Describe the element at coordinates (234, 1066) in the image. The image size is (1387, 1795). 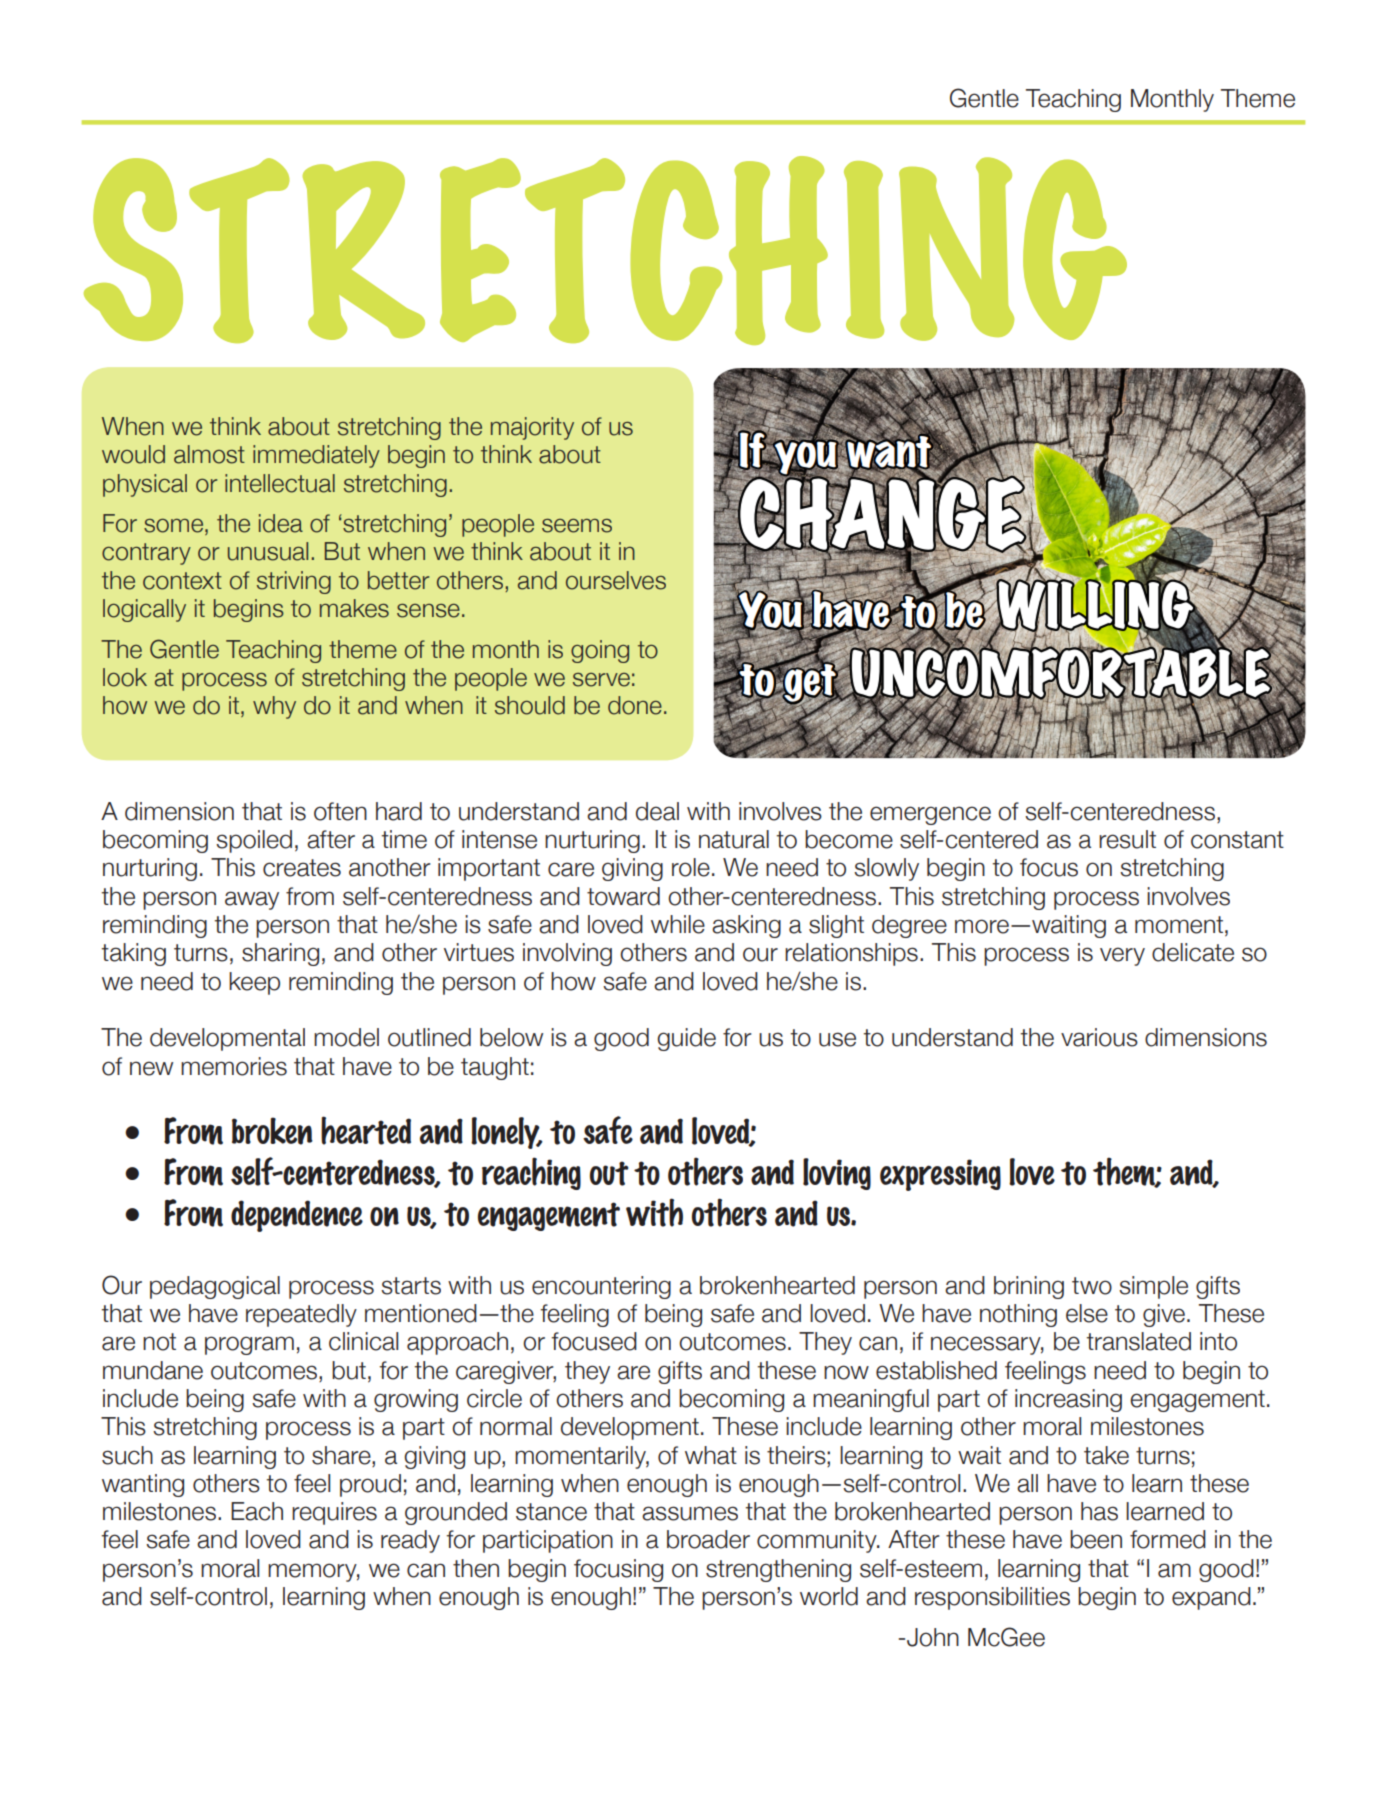
I see `memories` at that location.
